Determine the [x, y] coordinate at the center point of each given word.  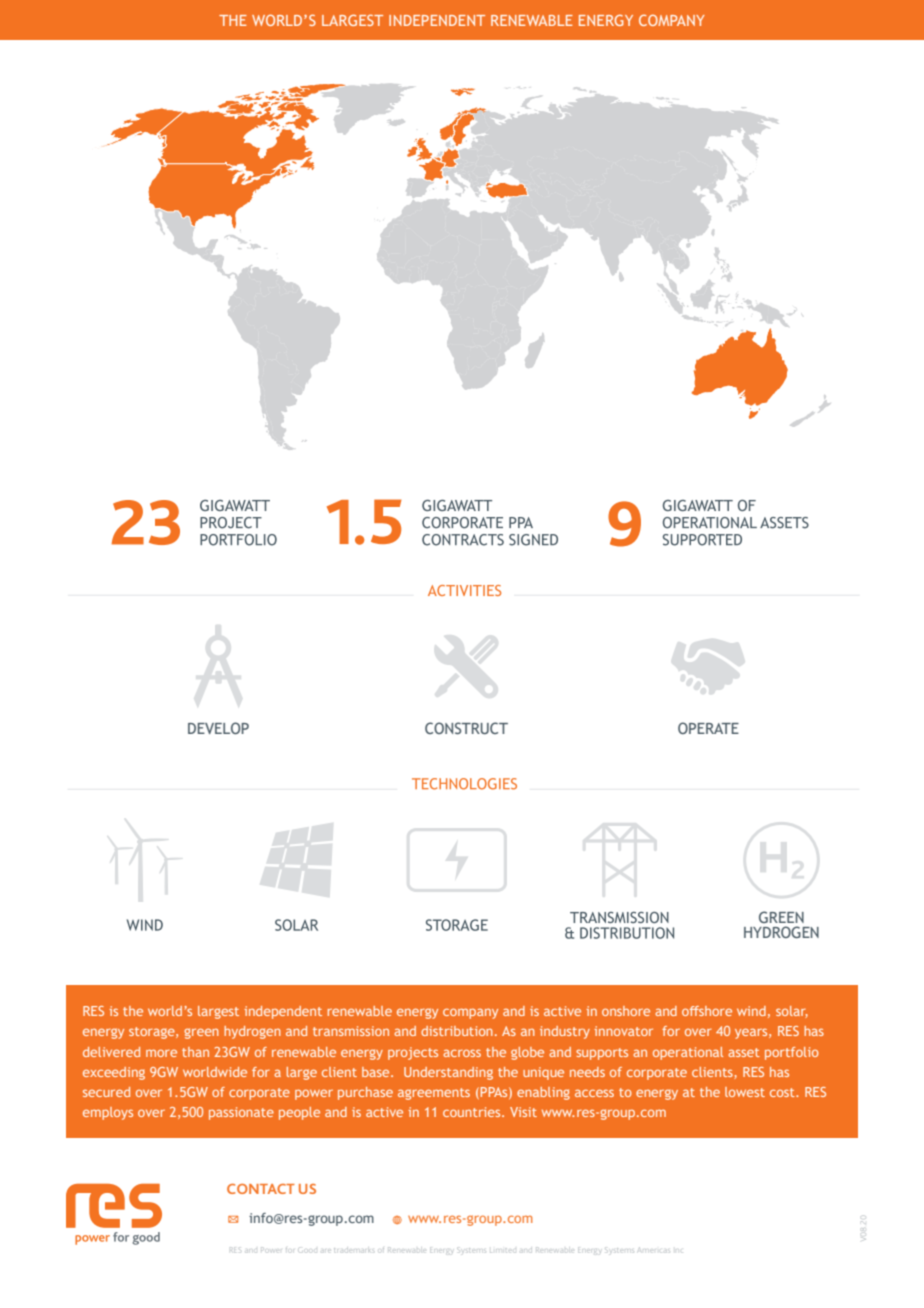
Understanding [448, 1073]
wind [751, 1011]
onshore [626, 1011]
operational [688, 1053]
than [195, 1052]
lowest [745, 1092]
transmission [351, 1031]
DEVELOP [218, 728]
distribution [457, 1031]
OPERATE [708, 728]
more [161, 1053]
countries [473, 1112]
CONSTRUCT [466, 728]
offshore [707, 1011]
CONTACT [261, 1189]
